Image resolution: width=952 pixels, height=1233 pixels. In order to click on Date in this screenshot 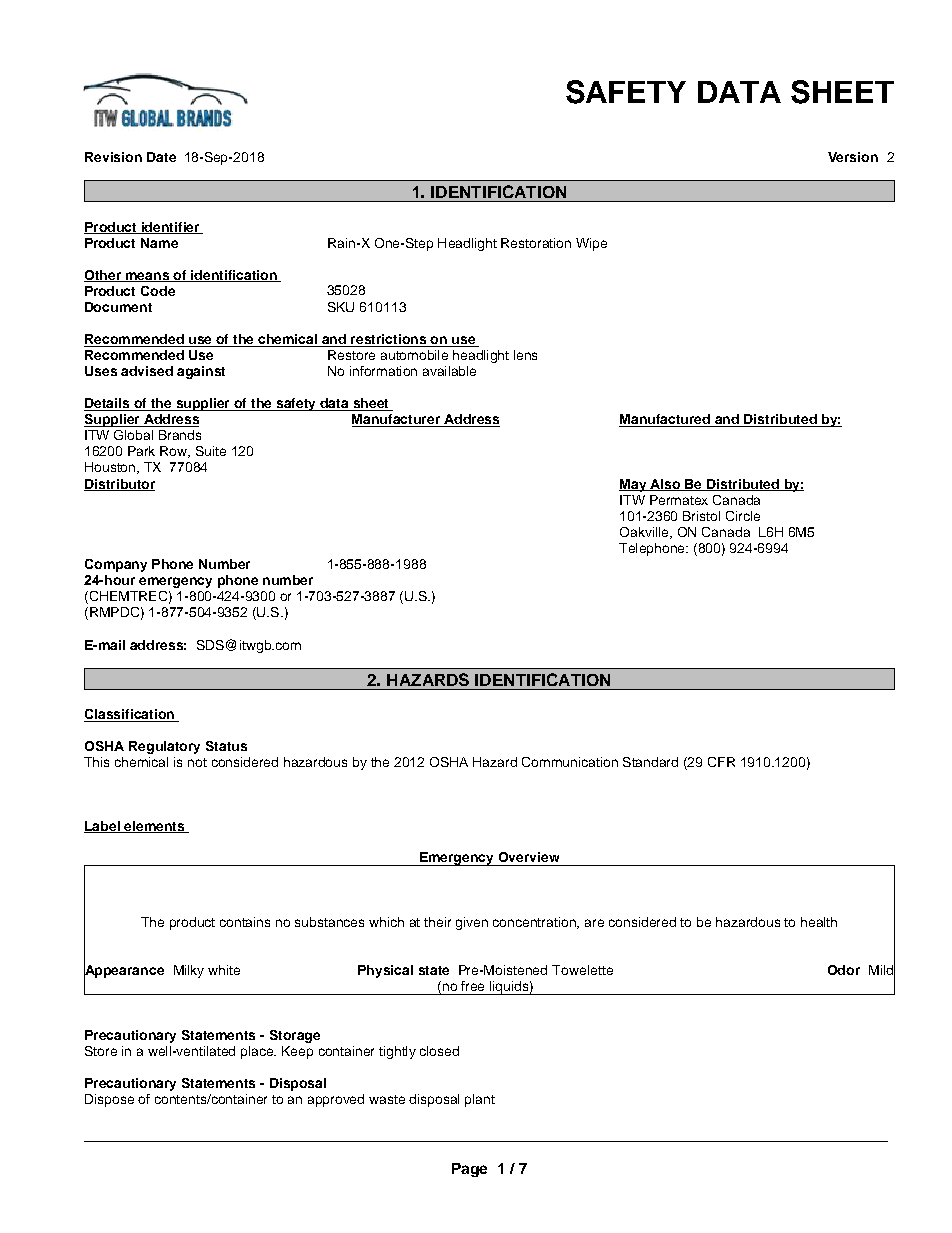, I will do `click(161, 157)`.
